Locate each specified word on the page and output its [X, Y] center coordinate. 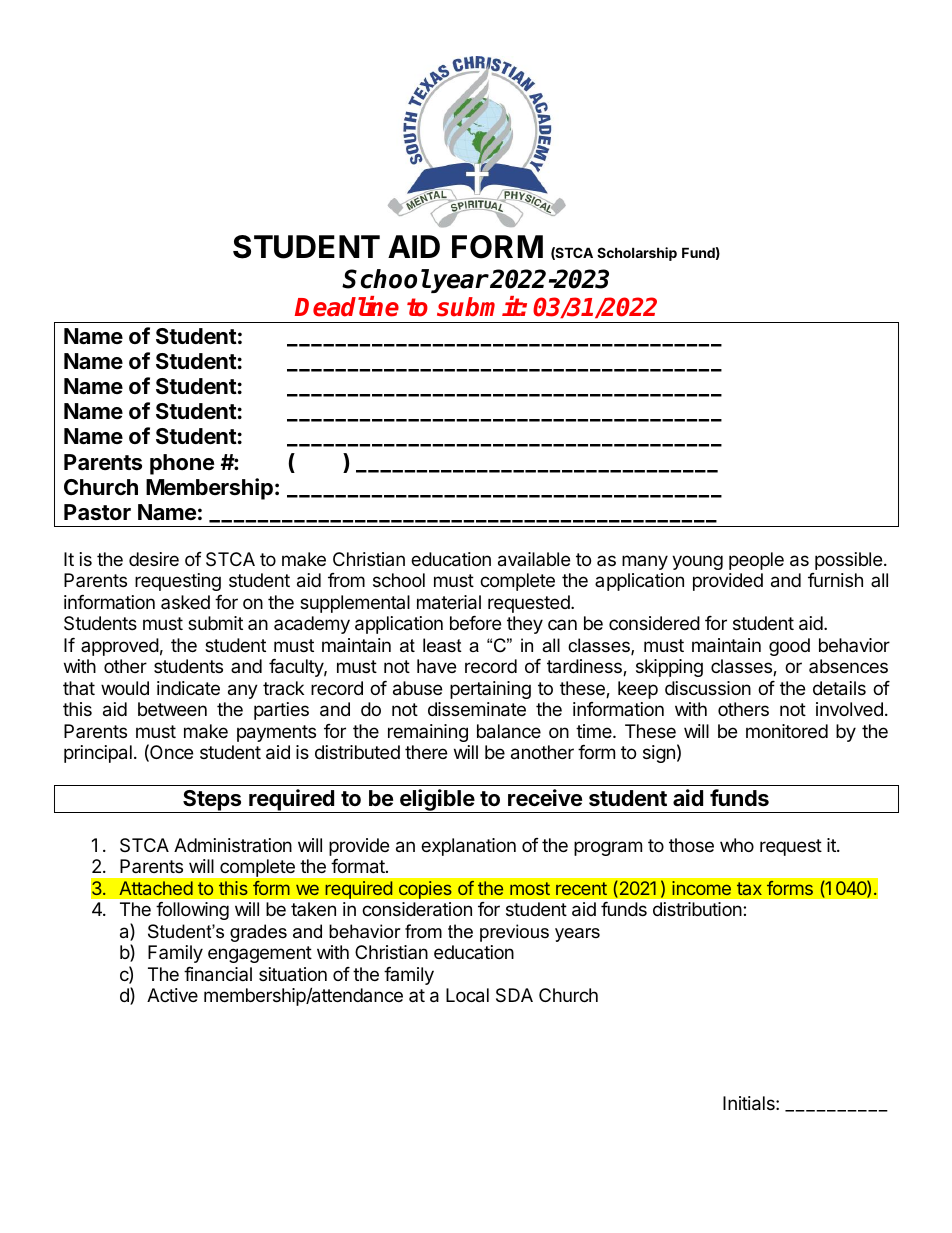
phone [182, 464]
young [697, 562]
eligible [436, 801]
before [475, 623]
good [789, 647]
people [756, 561]
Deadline [347, 306]
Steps [212, 801]
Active [172, 995]
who [737, 845]
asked [185, 602]
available [534, 559]
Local [467, 995]
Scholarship [637, 254]
